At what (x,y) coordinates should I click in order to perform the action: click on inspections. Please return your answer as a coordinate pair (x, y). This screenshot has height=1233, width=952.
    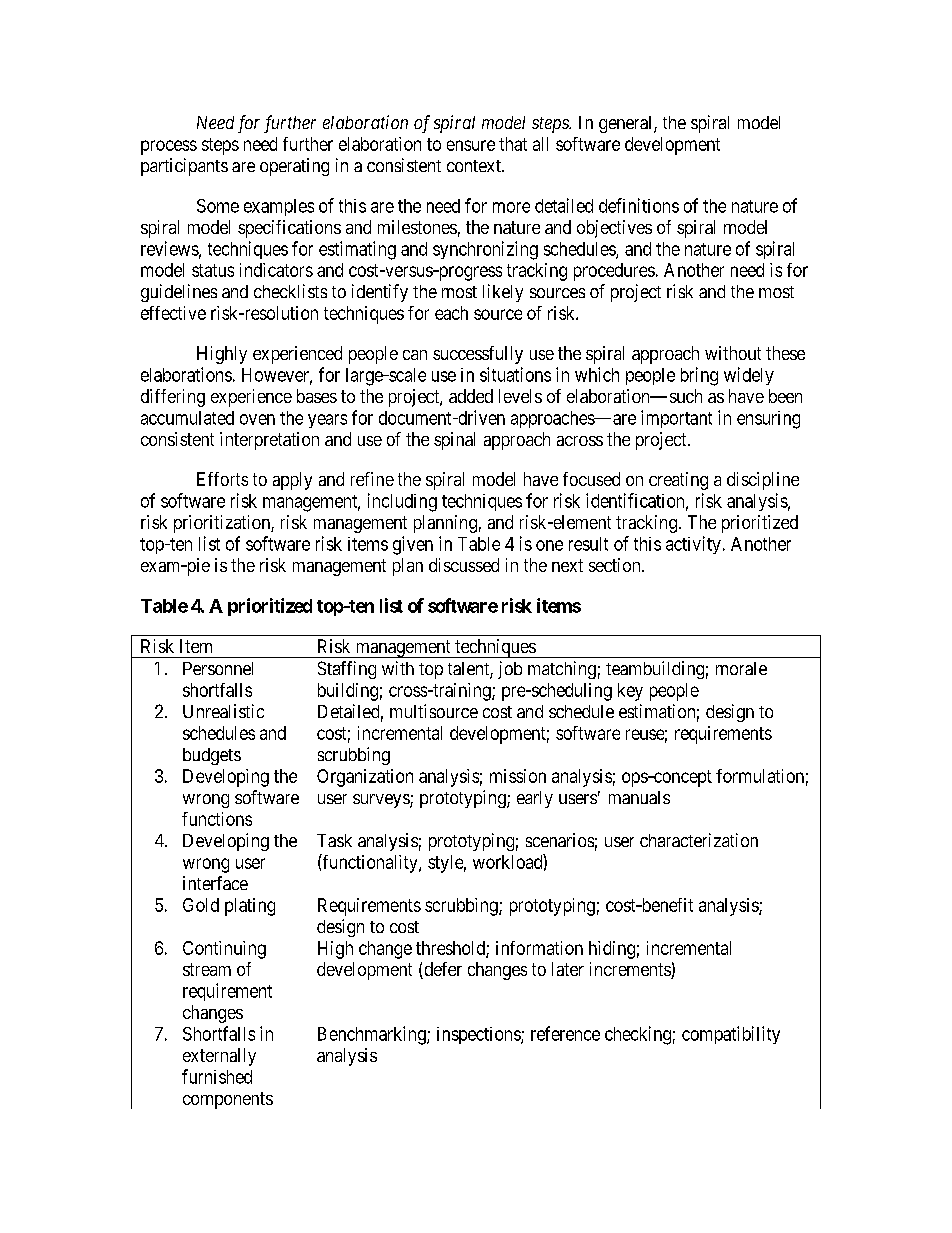
    Looking at the image, I should click on (479, 1035).
